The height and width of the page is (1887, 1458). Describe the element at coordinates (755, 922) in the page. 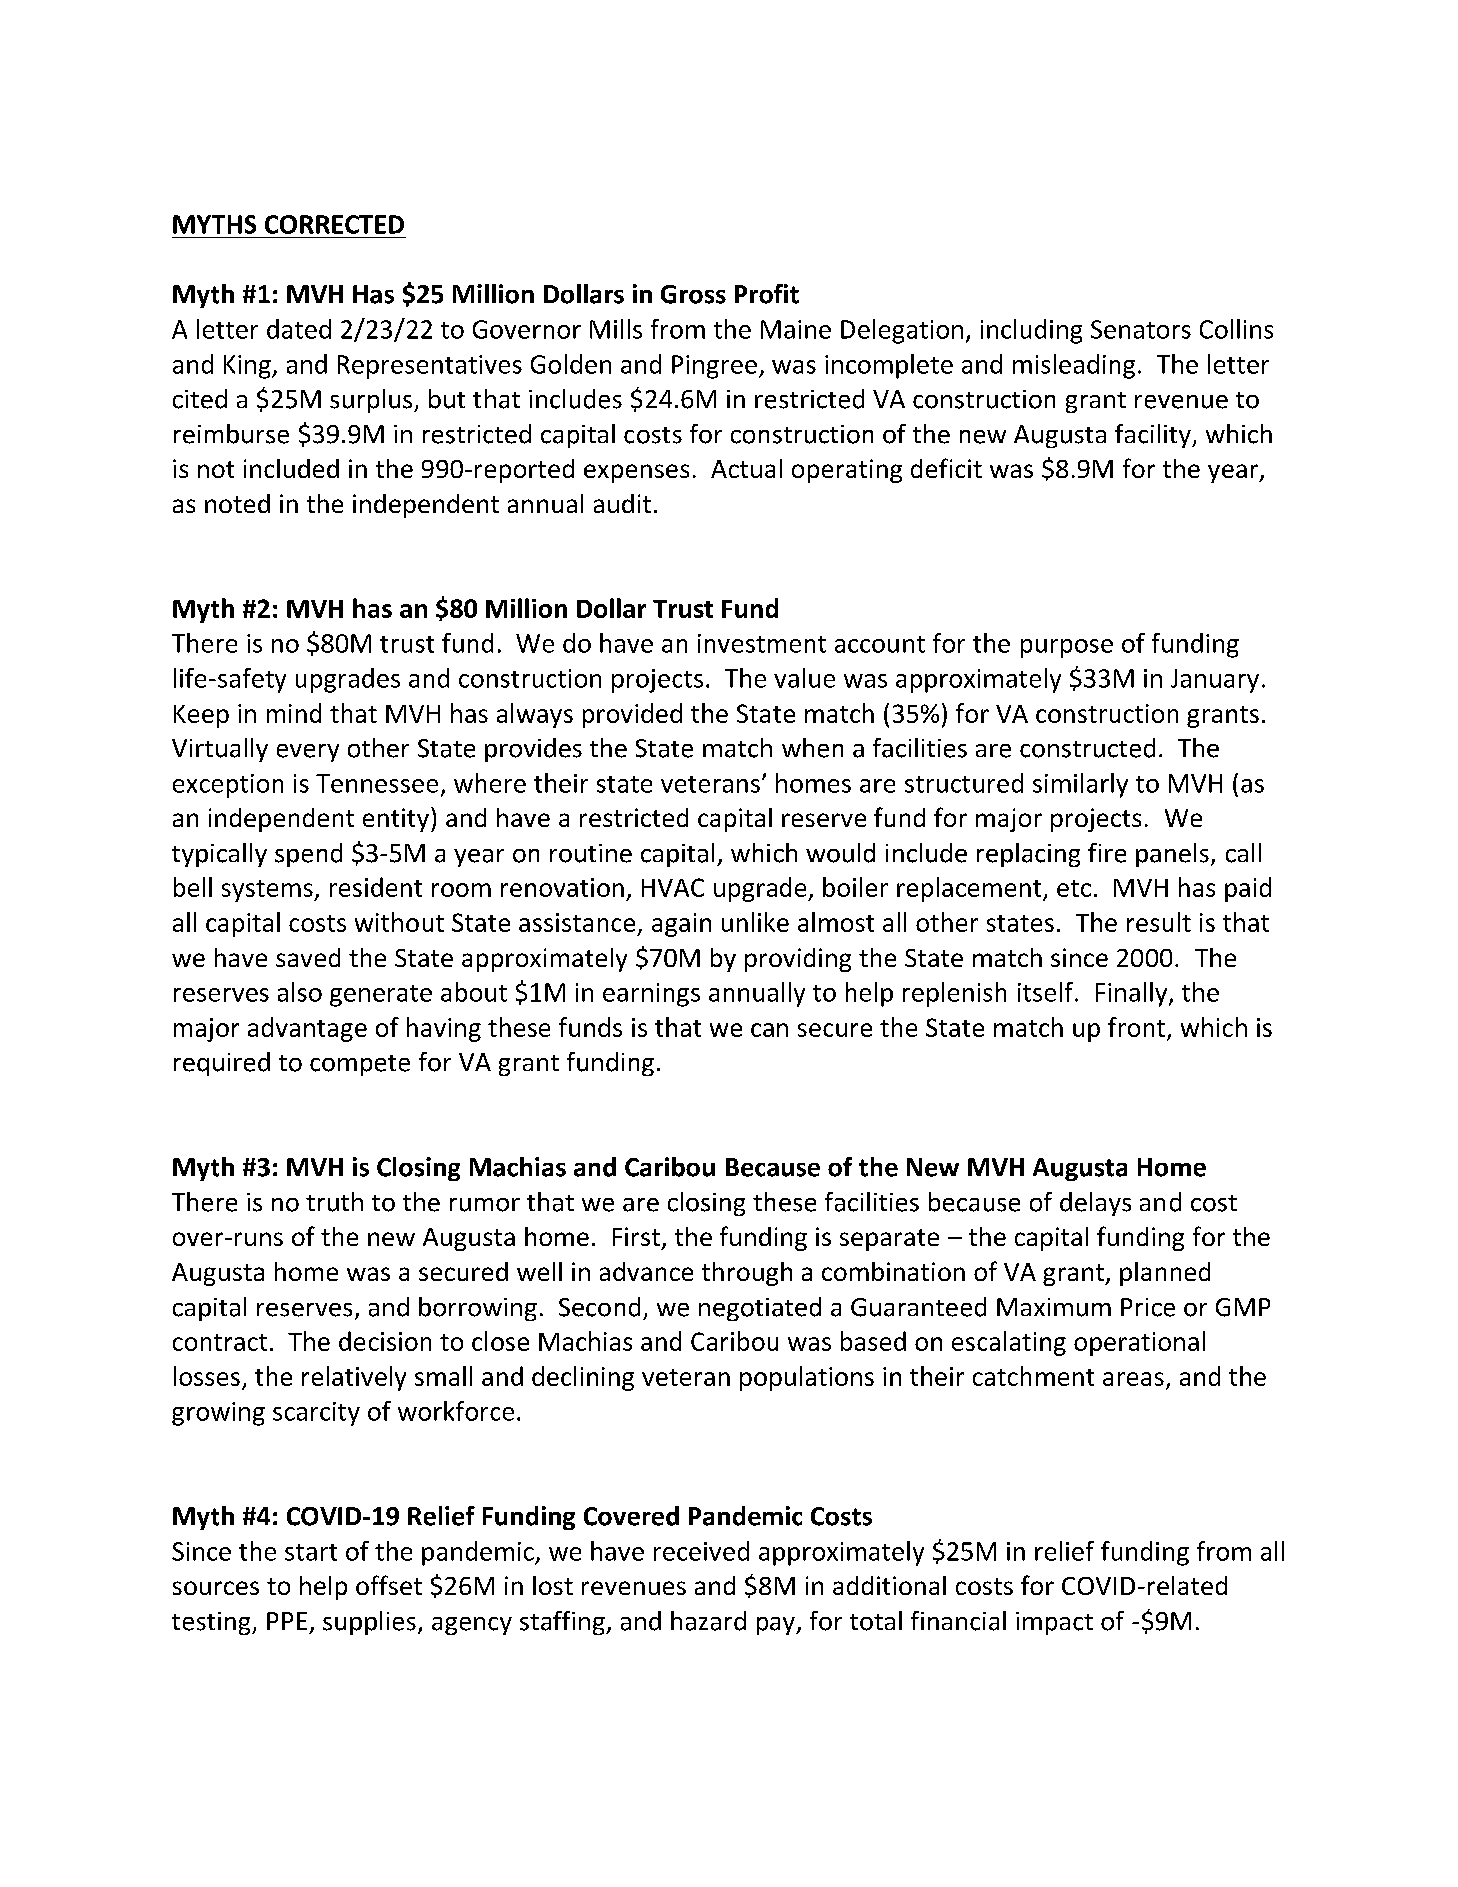

I see `unlike` at that location.
